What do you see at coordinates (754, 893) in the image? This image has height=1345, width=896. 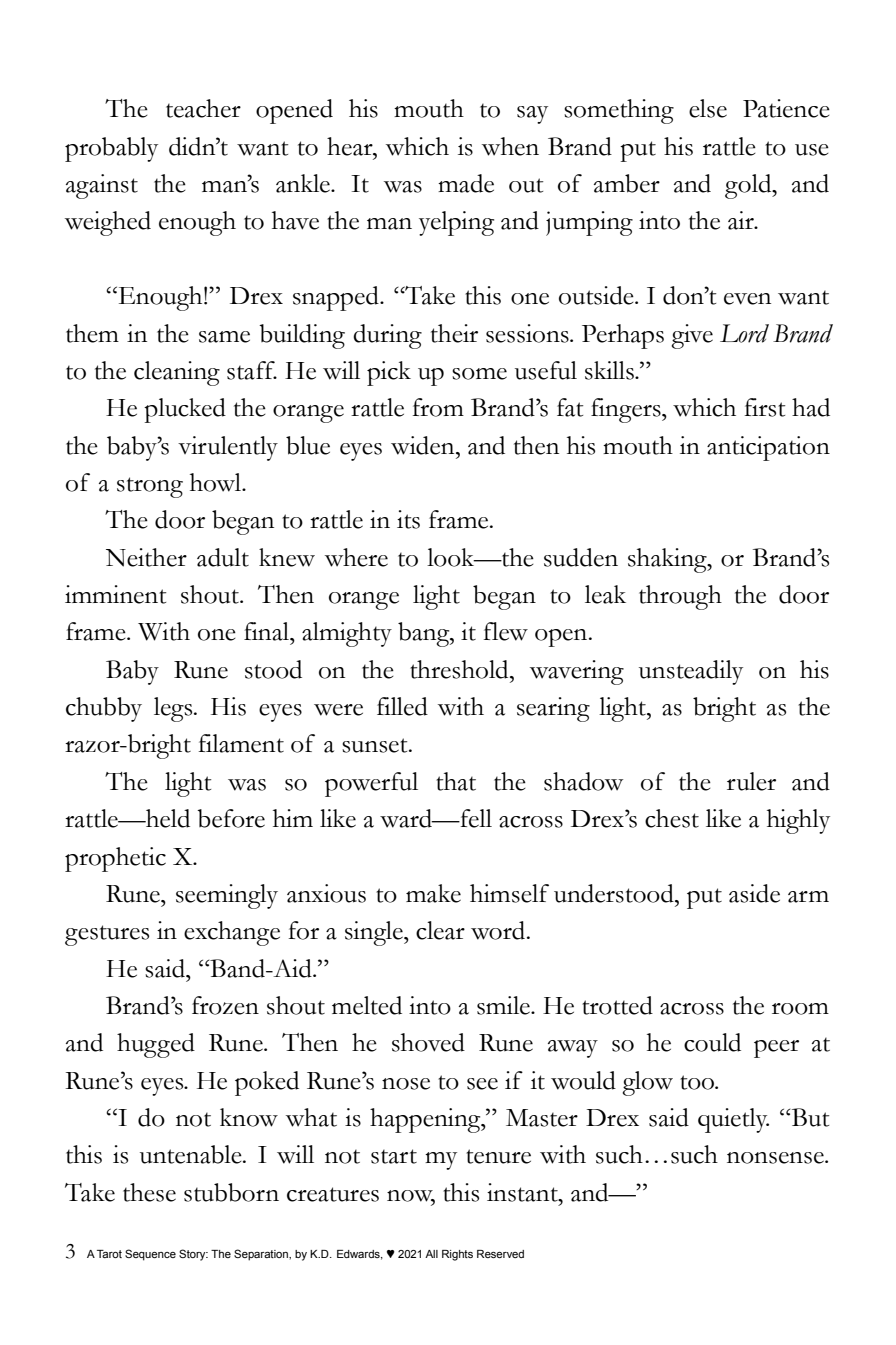 I see `aside` at bounding box center [754, 893].
